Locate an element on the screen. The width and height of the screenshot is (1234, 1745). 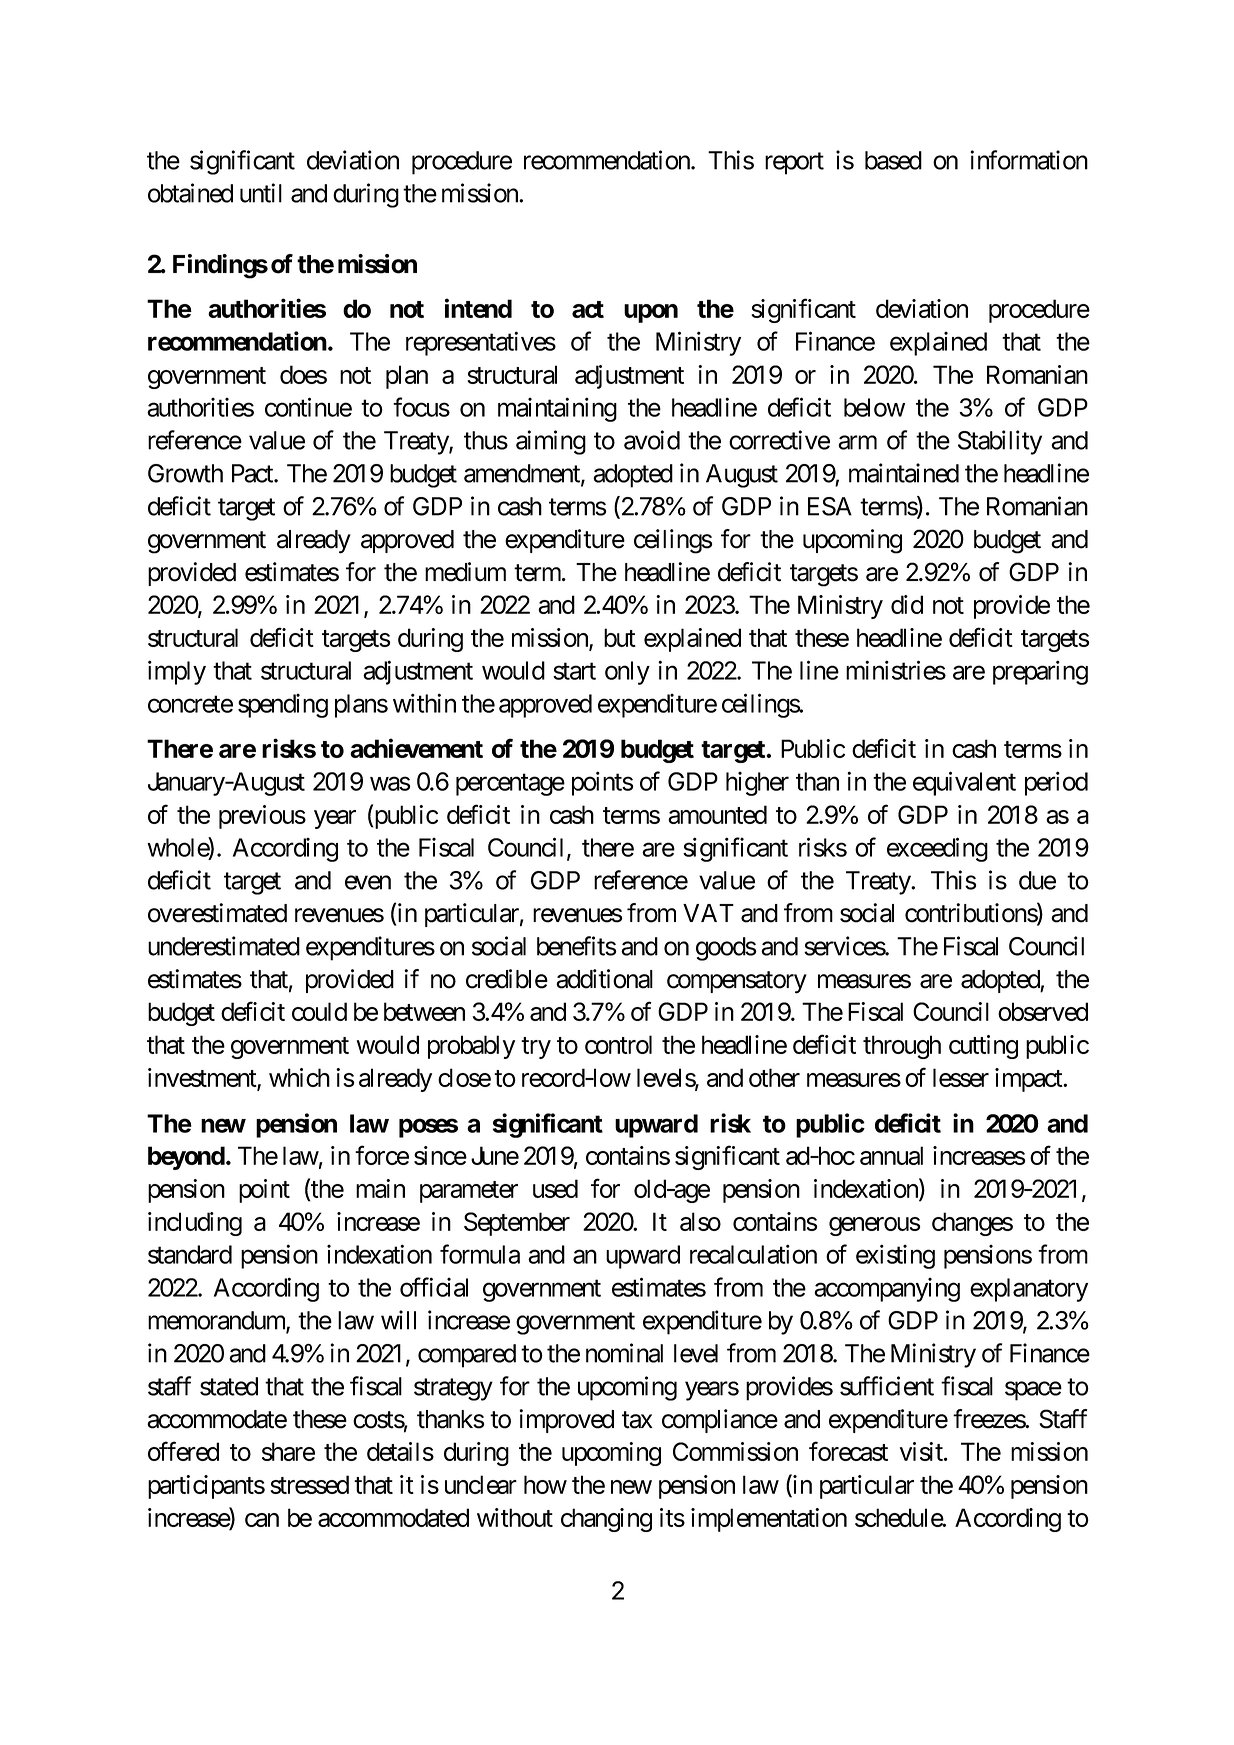
Stability is located at coordinates (1000, 442).
